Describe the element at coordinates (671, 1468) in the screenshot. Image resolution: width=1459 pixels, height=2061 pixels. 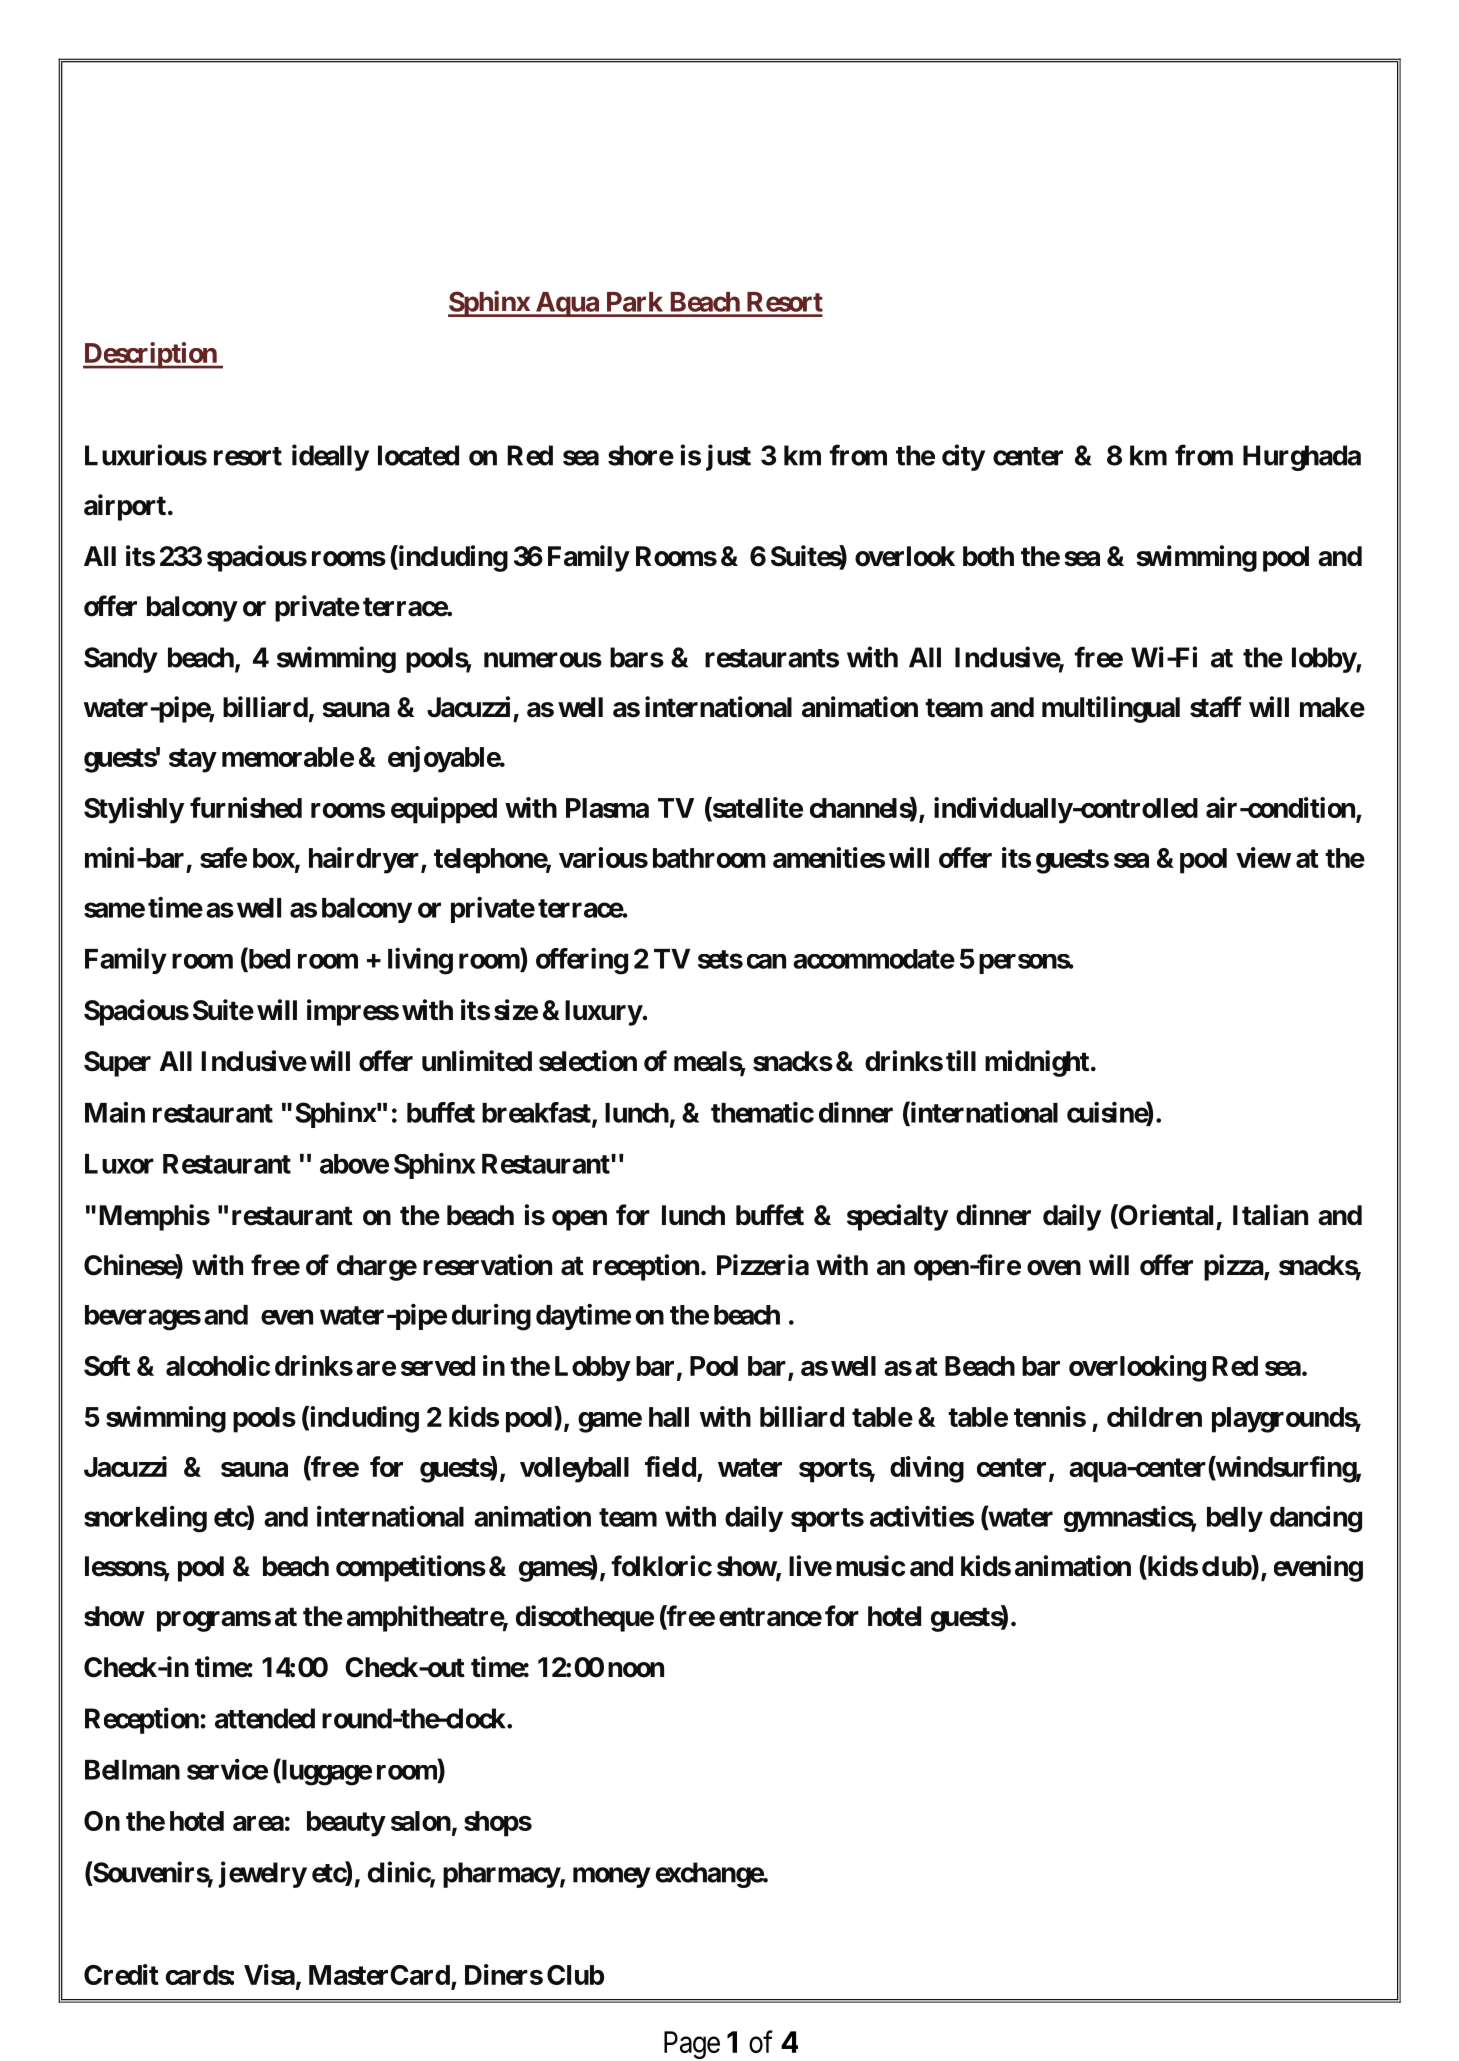
I see `field` at that location.
